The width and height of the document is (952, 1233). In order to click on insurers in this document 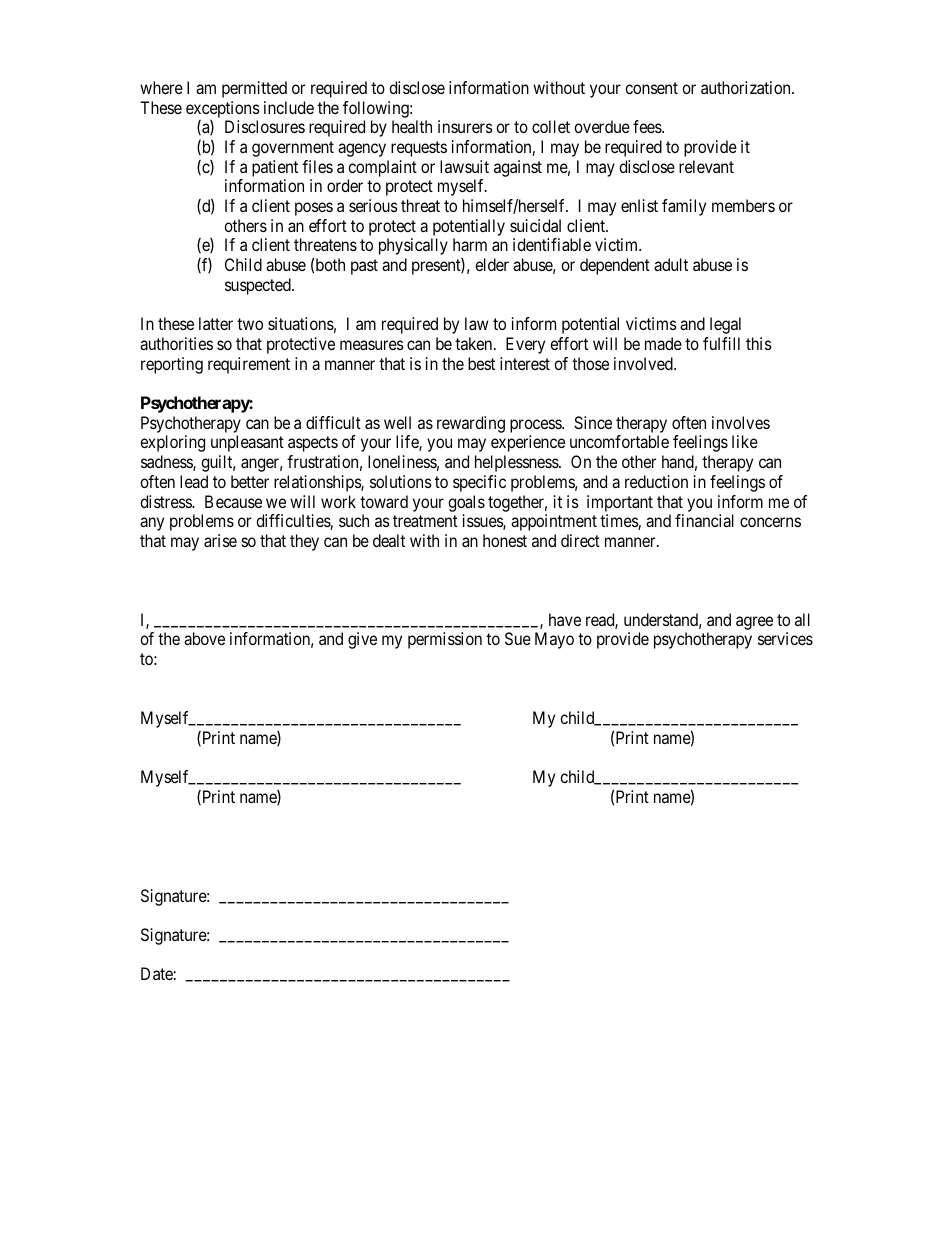, I will do `click(465, 126)`.
